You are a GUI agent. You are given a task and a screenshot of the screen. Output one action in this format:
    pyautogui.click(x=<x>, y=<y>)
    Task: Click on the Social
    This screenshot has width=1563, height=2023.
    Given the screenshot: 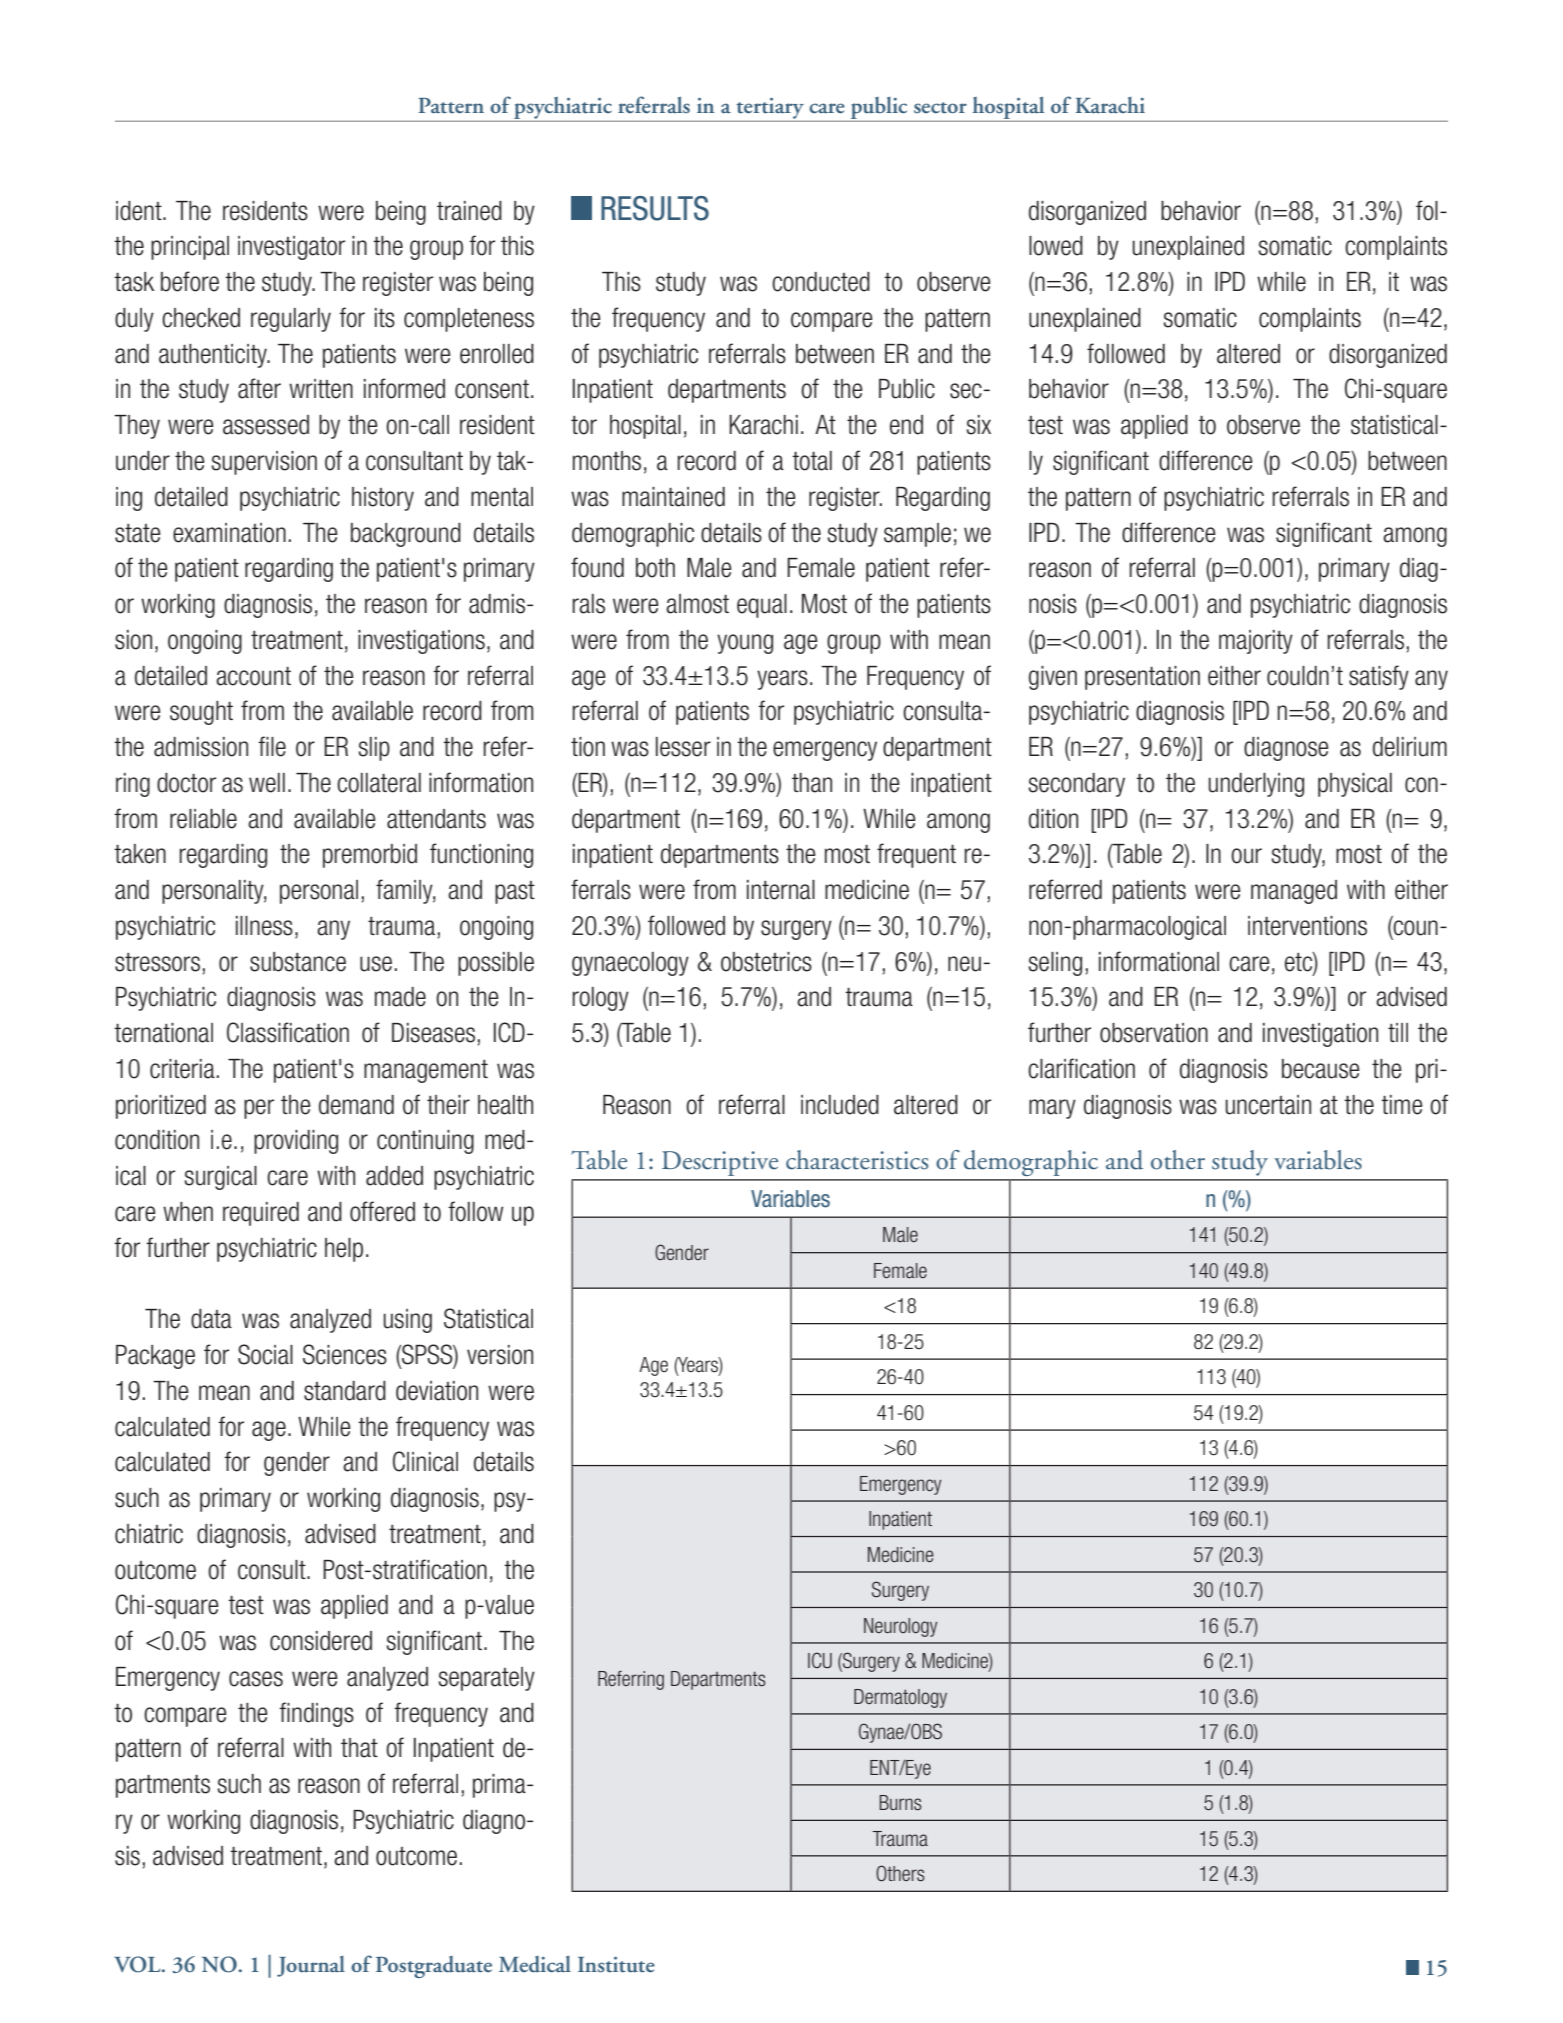 What is the action you would take?
    pyautogui.click(x=265, y=1354)
